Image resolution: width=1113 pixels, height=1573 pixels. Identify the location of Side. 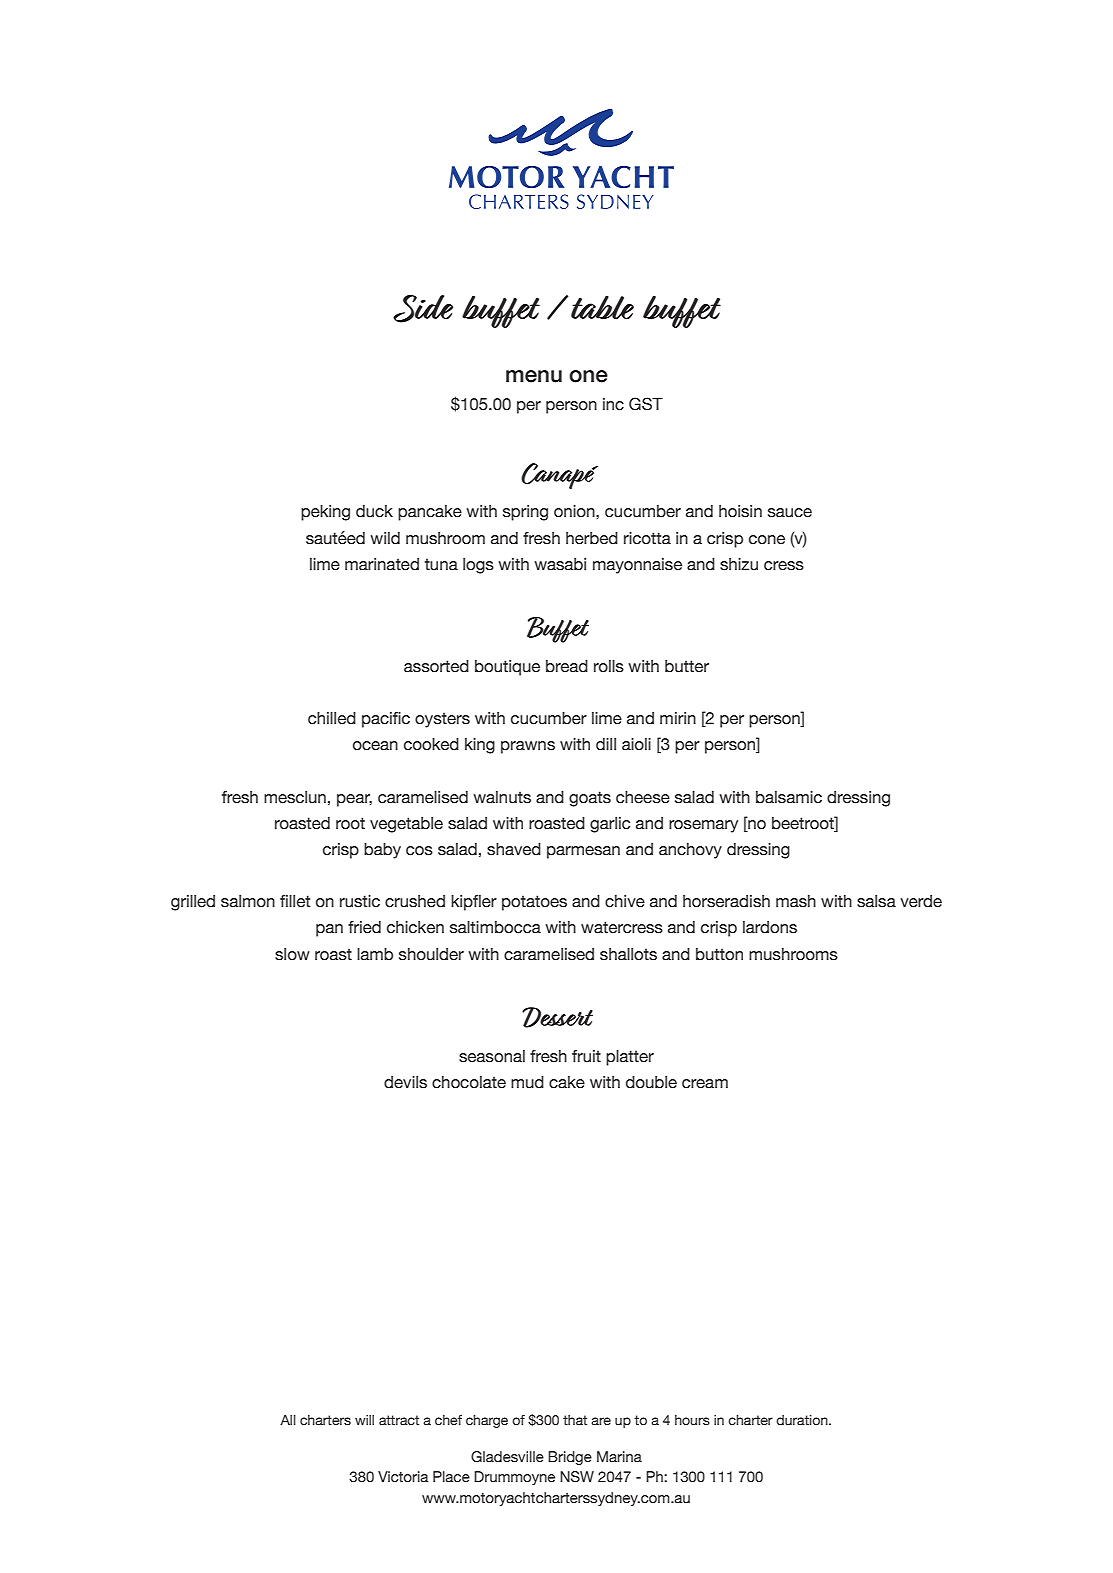
(423, 309).
